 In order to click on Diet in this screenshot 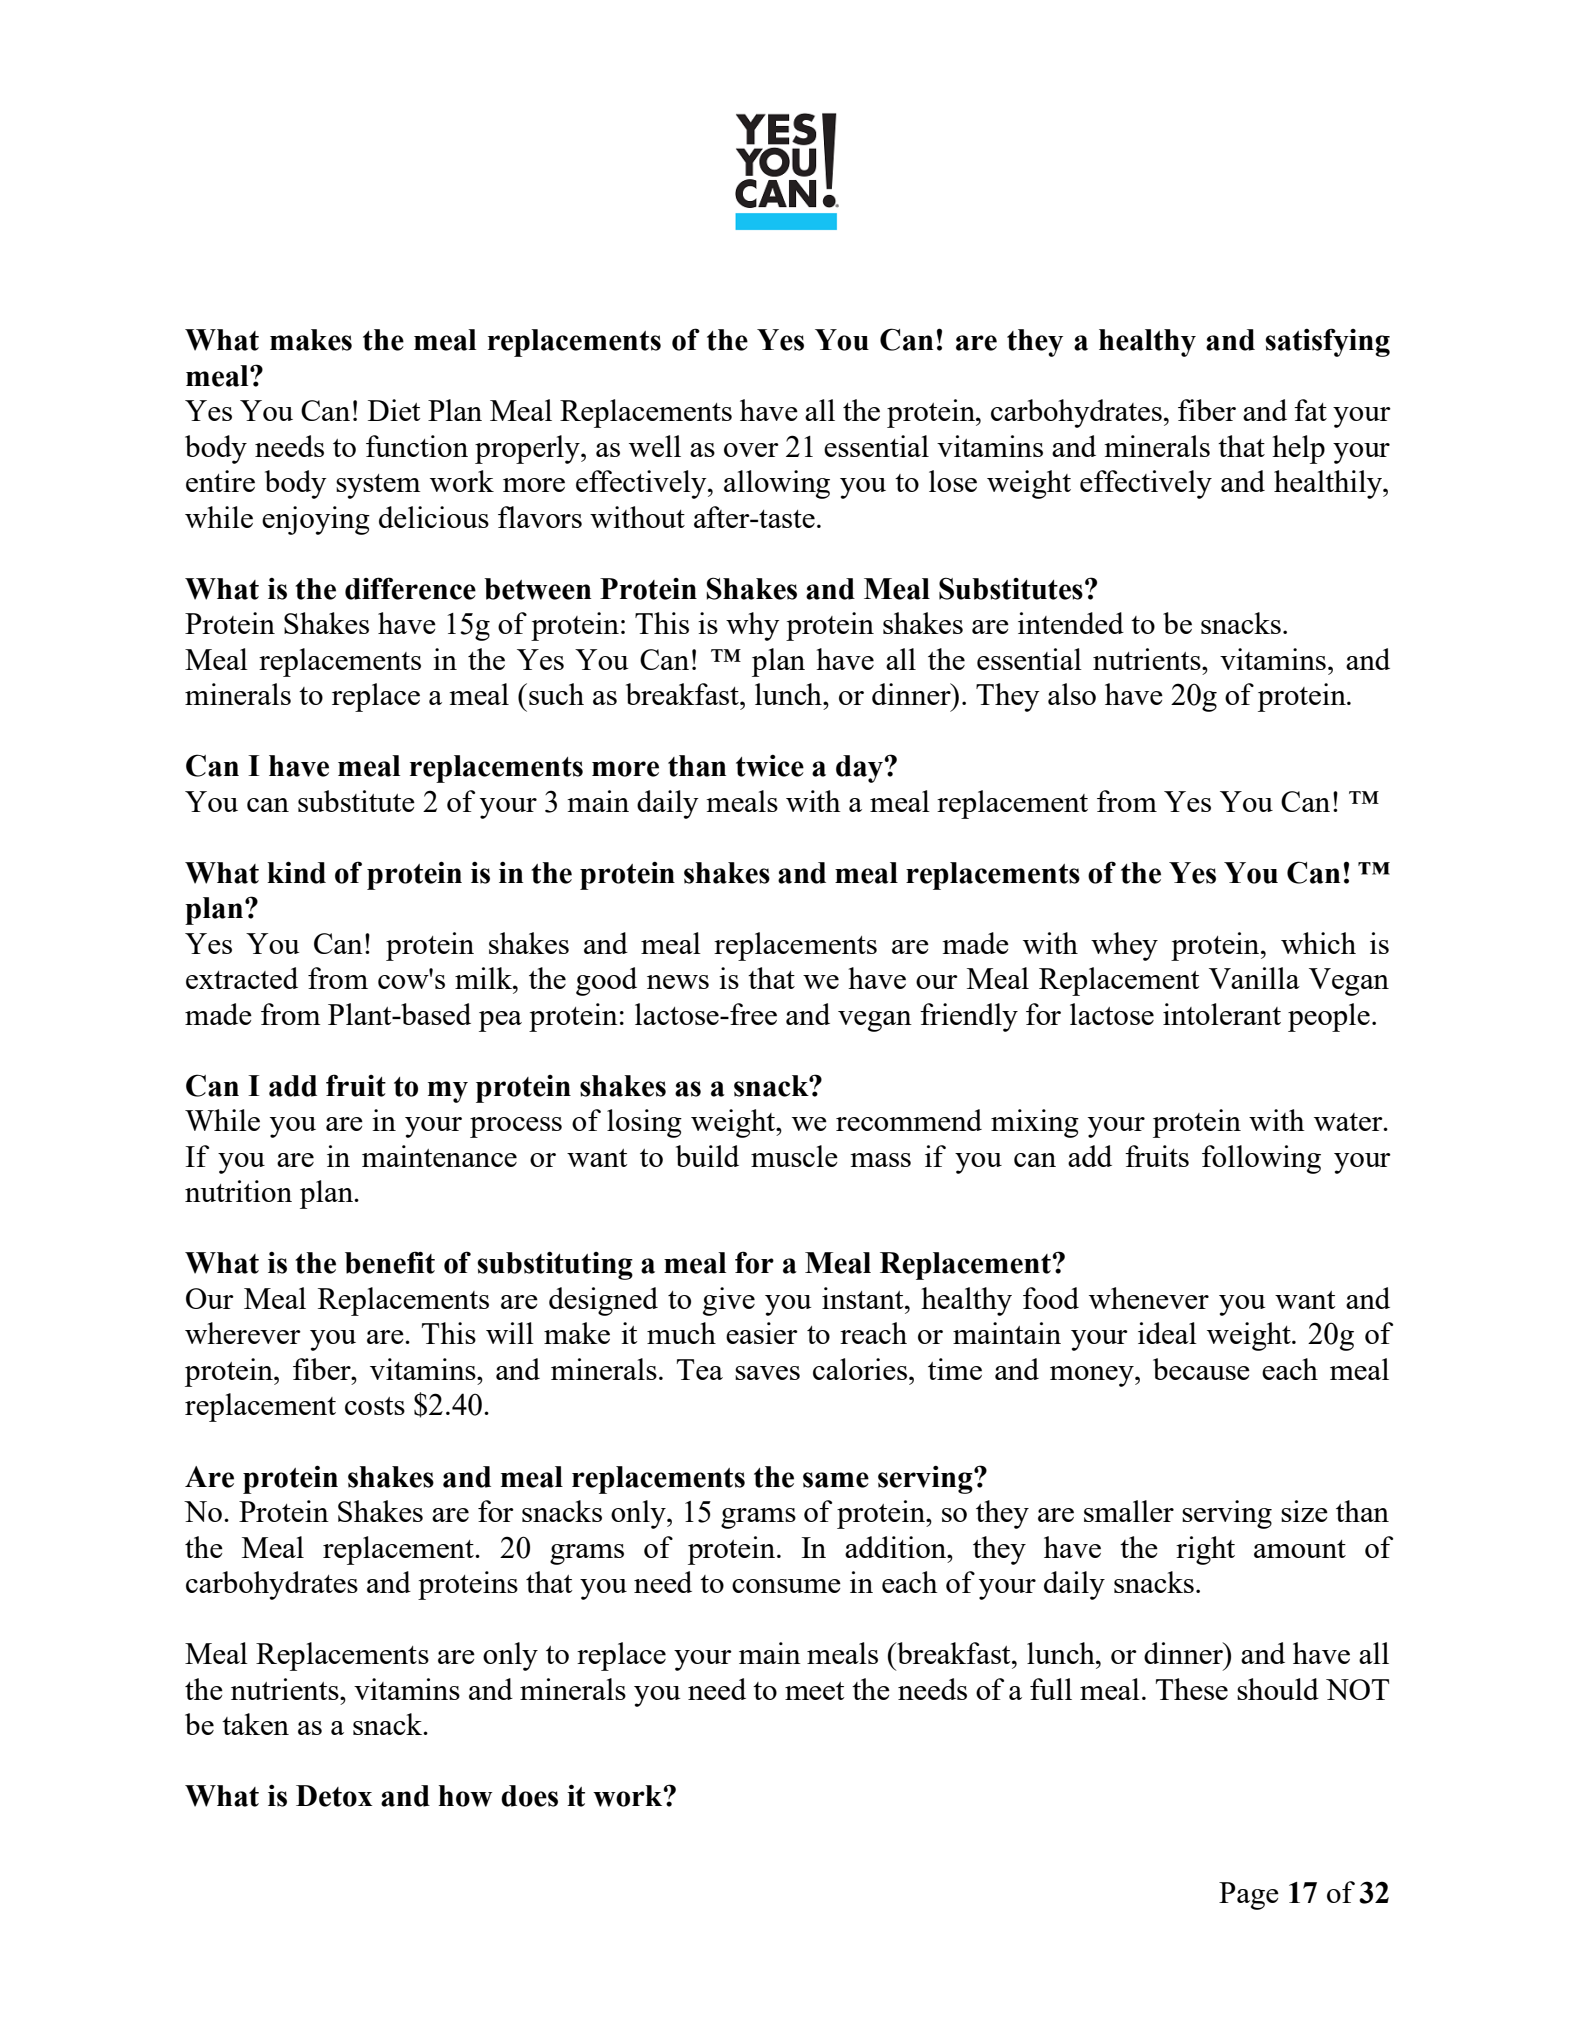, I will do `click(394, 410)`.
